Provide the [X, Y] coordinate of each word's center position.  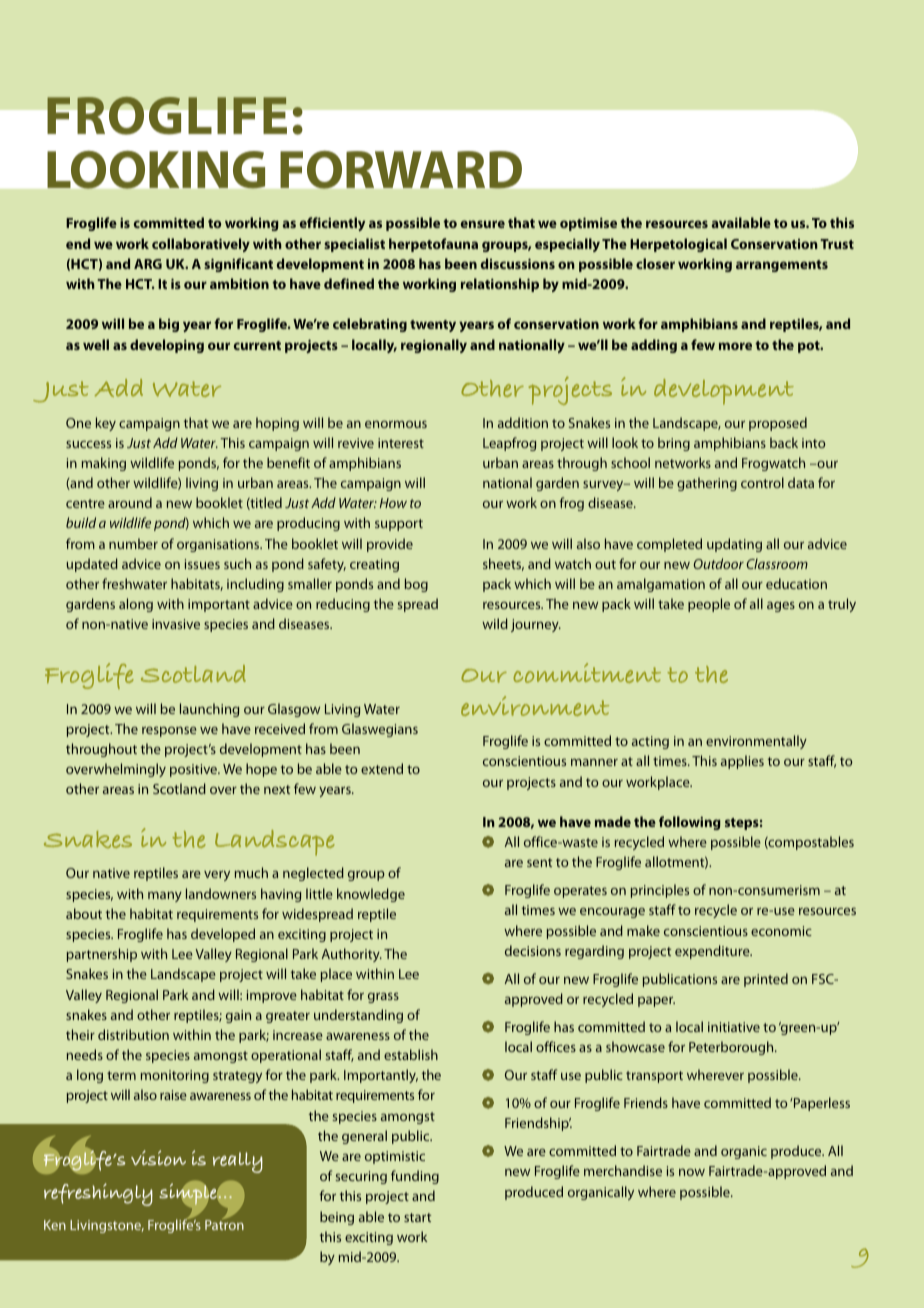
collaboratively [201, 245]
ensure [483, 224]
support [399, 525]
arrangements [782, 266]
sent [539, 862]
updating [734, 545]
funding [415, 1177]
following [690, 823]
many [165, 896]
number [133, 543]
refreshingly [98, 1194]
